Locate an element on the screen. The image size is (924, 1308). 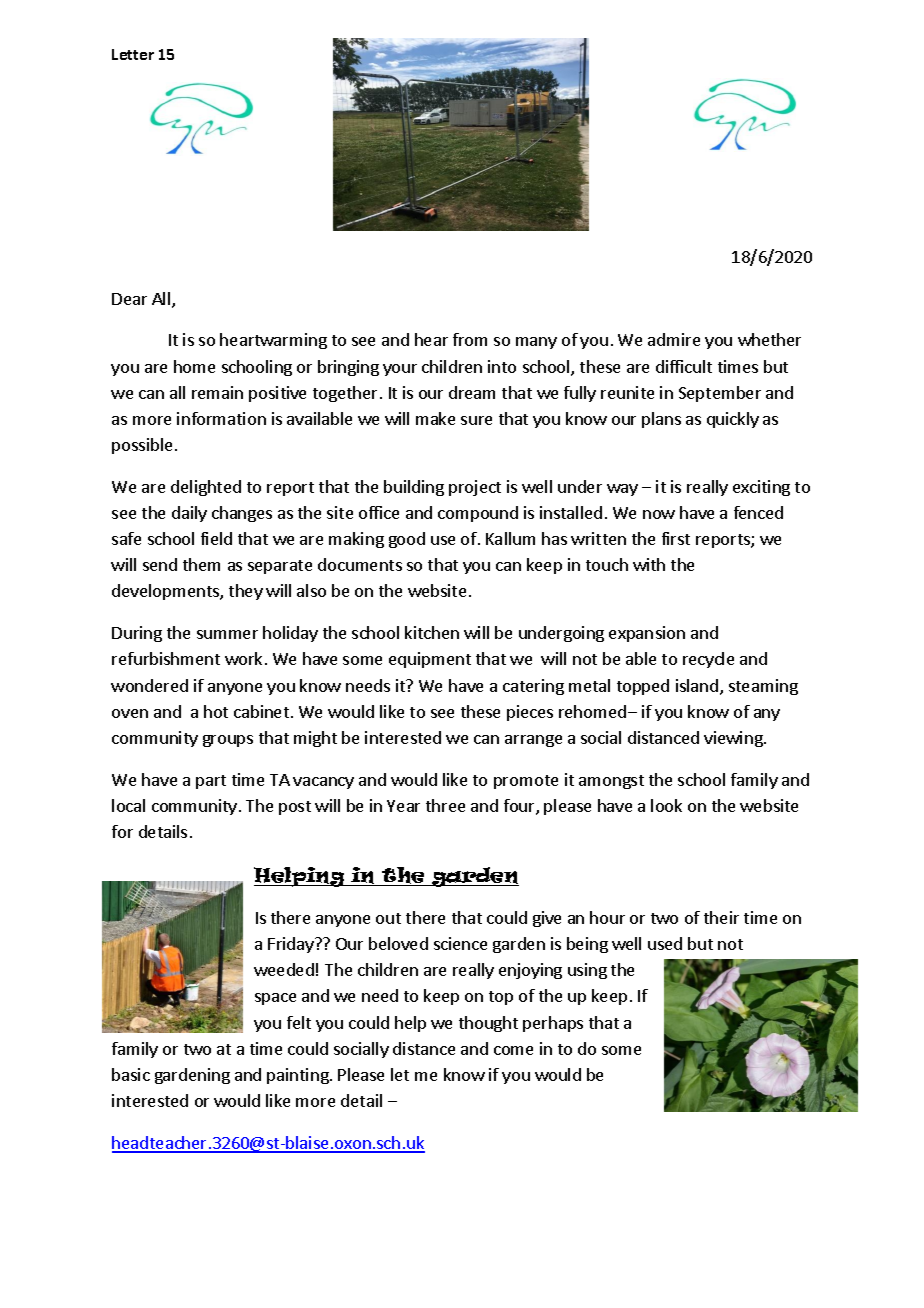
part is located at coordinates (211, 782).
